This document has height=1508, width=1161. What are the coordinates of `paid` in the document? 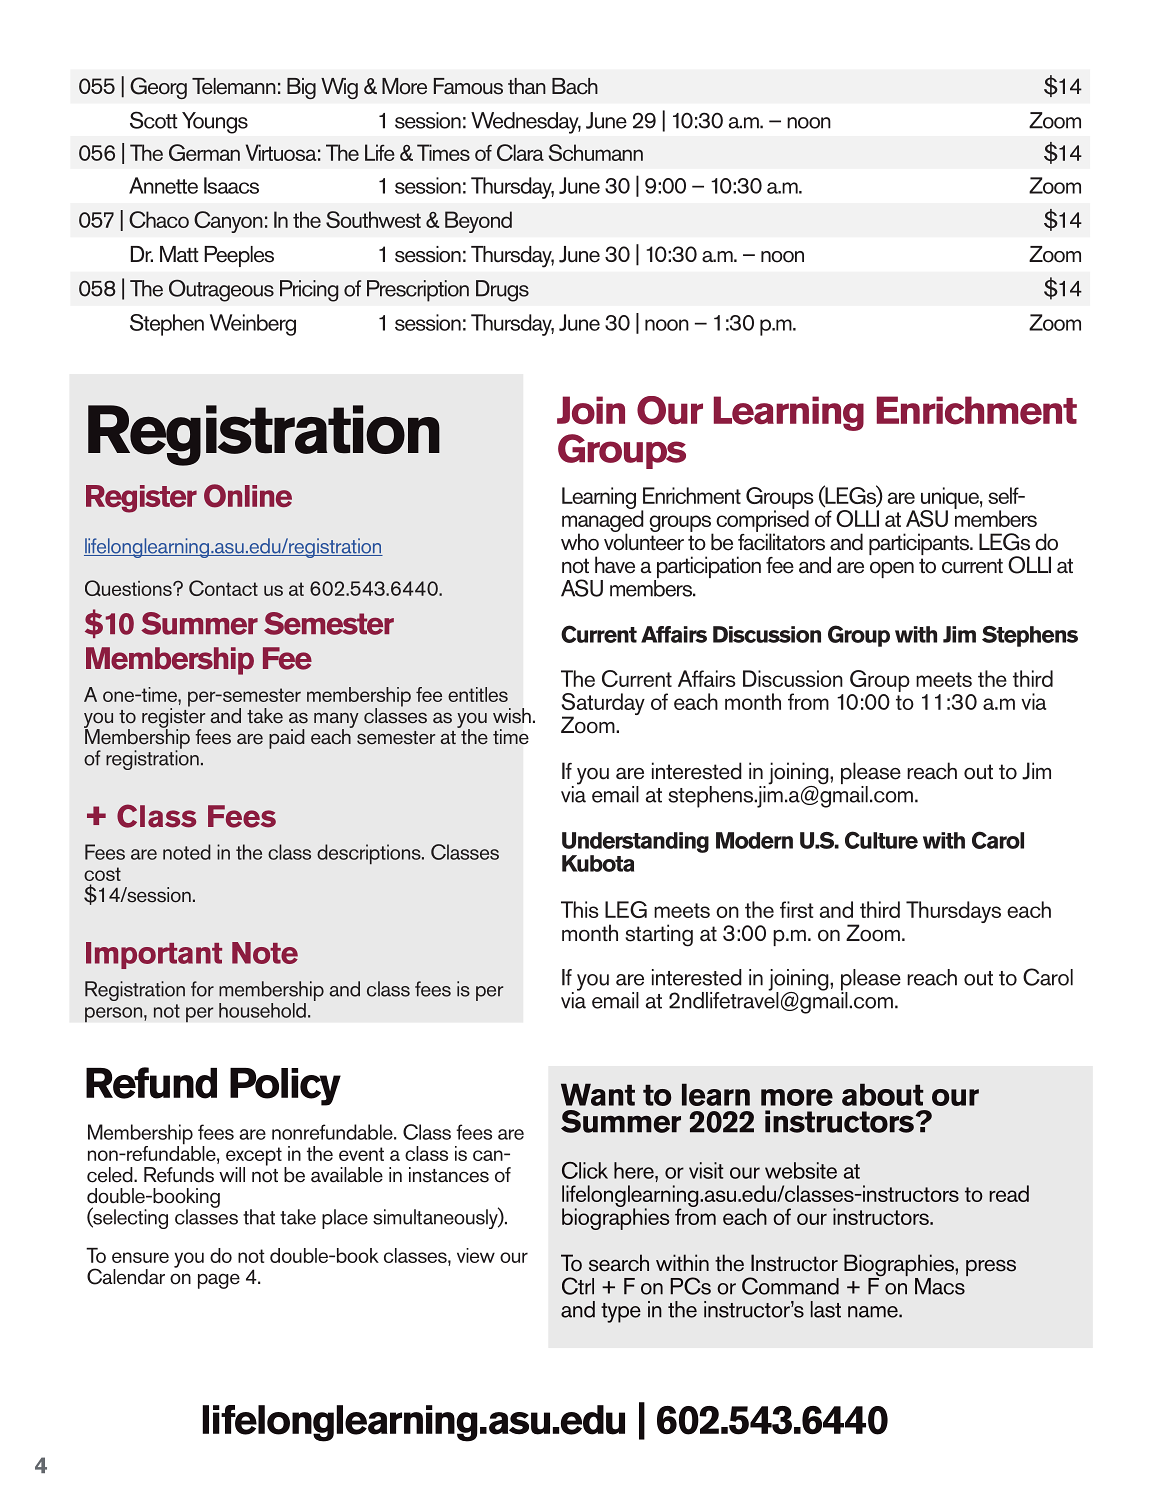 It's located at (287, 739).
